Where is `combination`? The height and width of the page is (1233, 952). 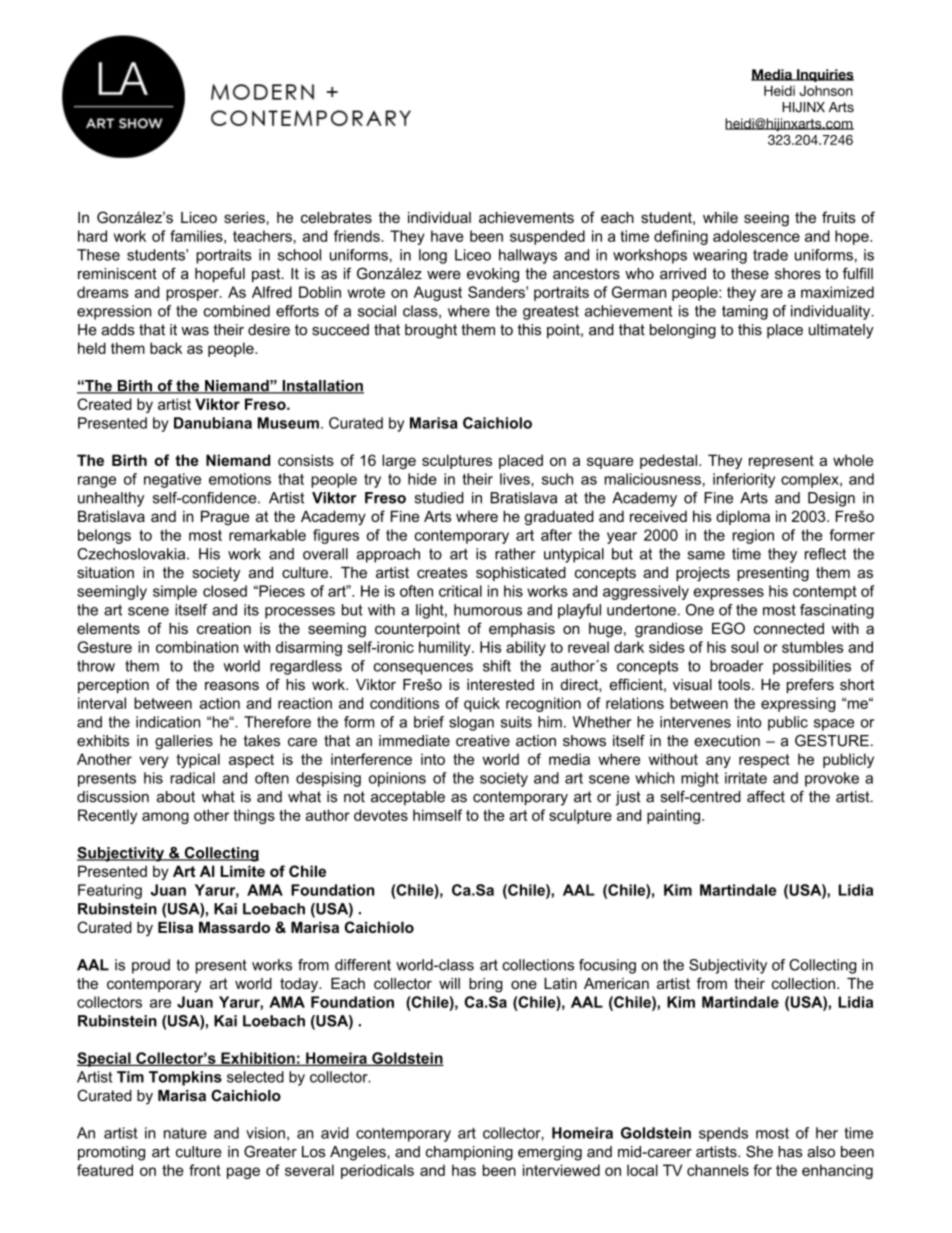
combination is located at coordinates (197, 647).
